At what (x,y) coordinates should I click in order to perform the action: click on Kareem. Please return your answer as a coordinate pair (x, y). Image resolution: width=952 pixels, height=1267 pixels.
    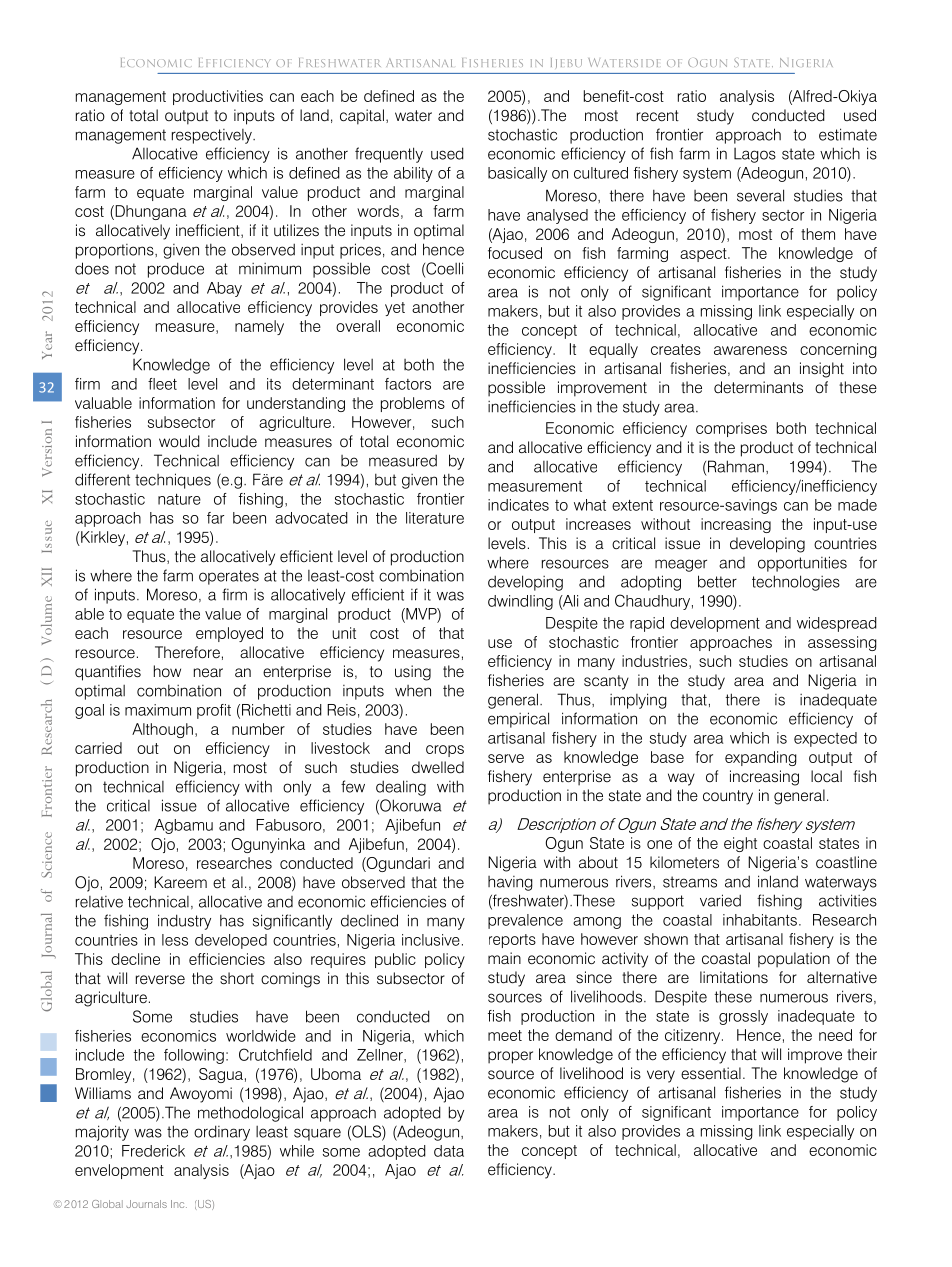
    Looking at the image, I should click on (180, 882).
